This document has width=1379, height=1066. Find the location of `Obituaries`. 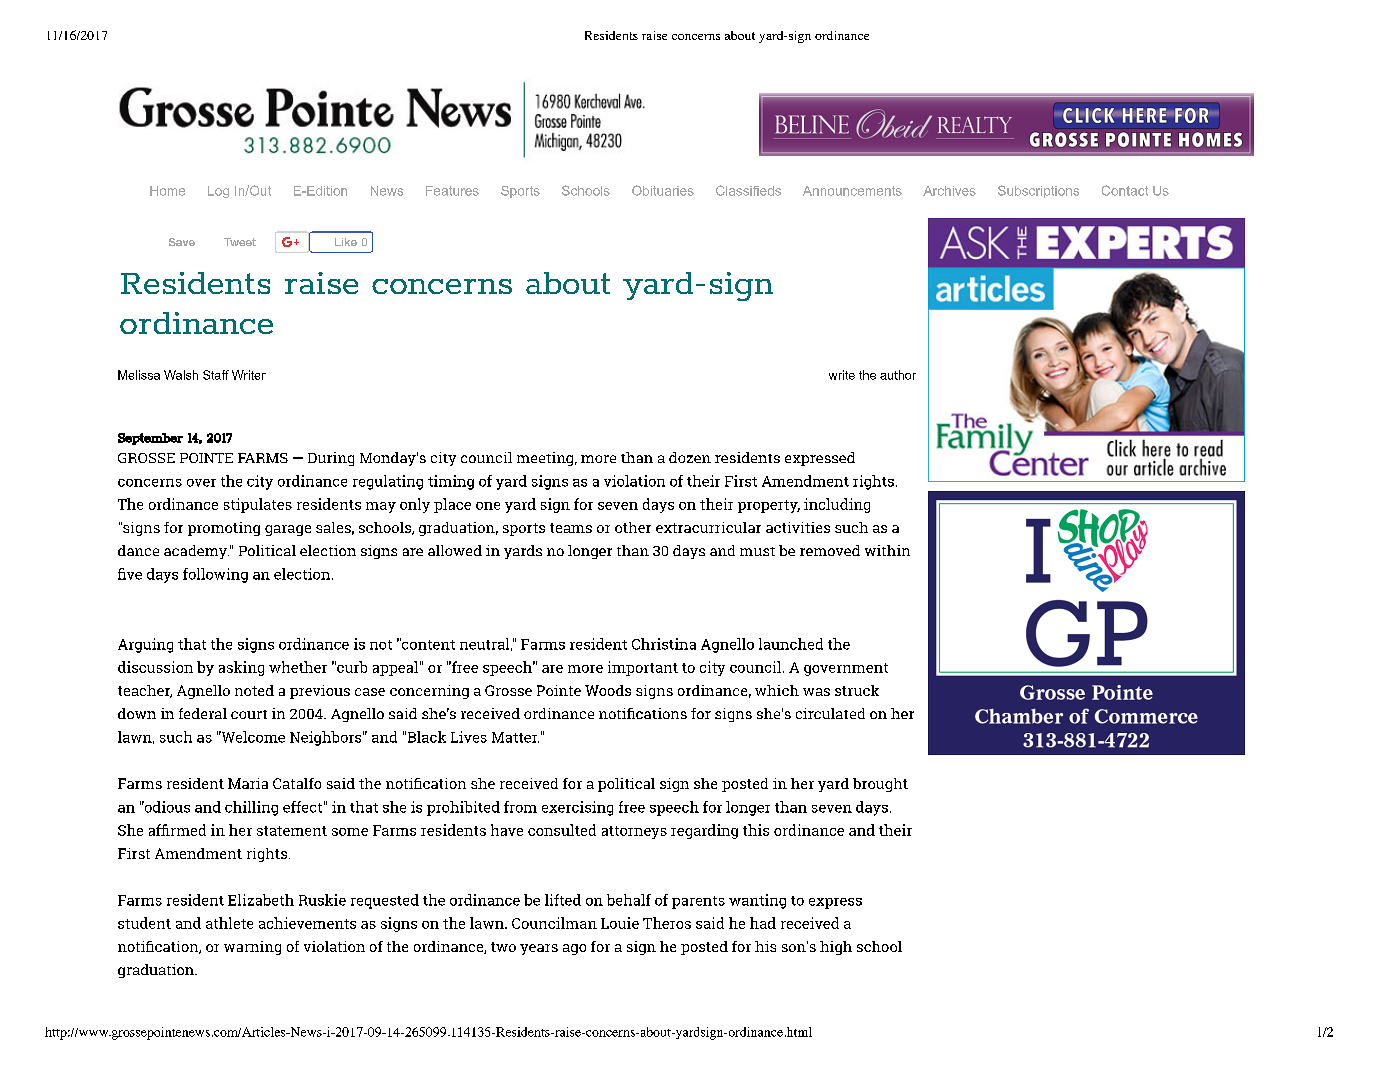

Obituaries is located at coordinates (663, 190).
